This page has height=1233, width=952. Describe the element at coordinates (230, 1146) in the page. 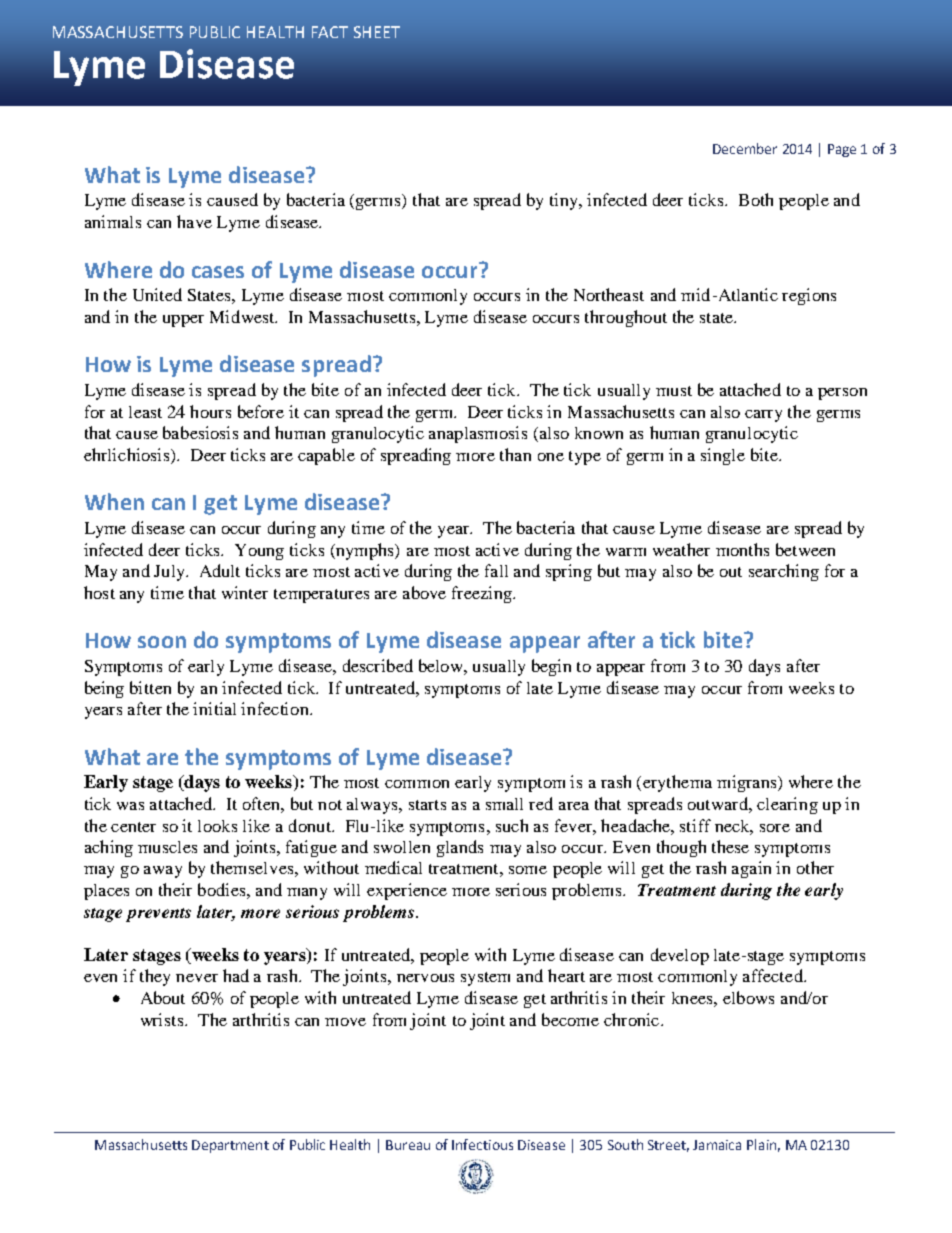

I see `Department` at that location.
